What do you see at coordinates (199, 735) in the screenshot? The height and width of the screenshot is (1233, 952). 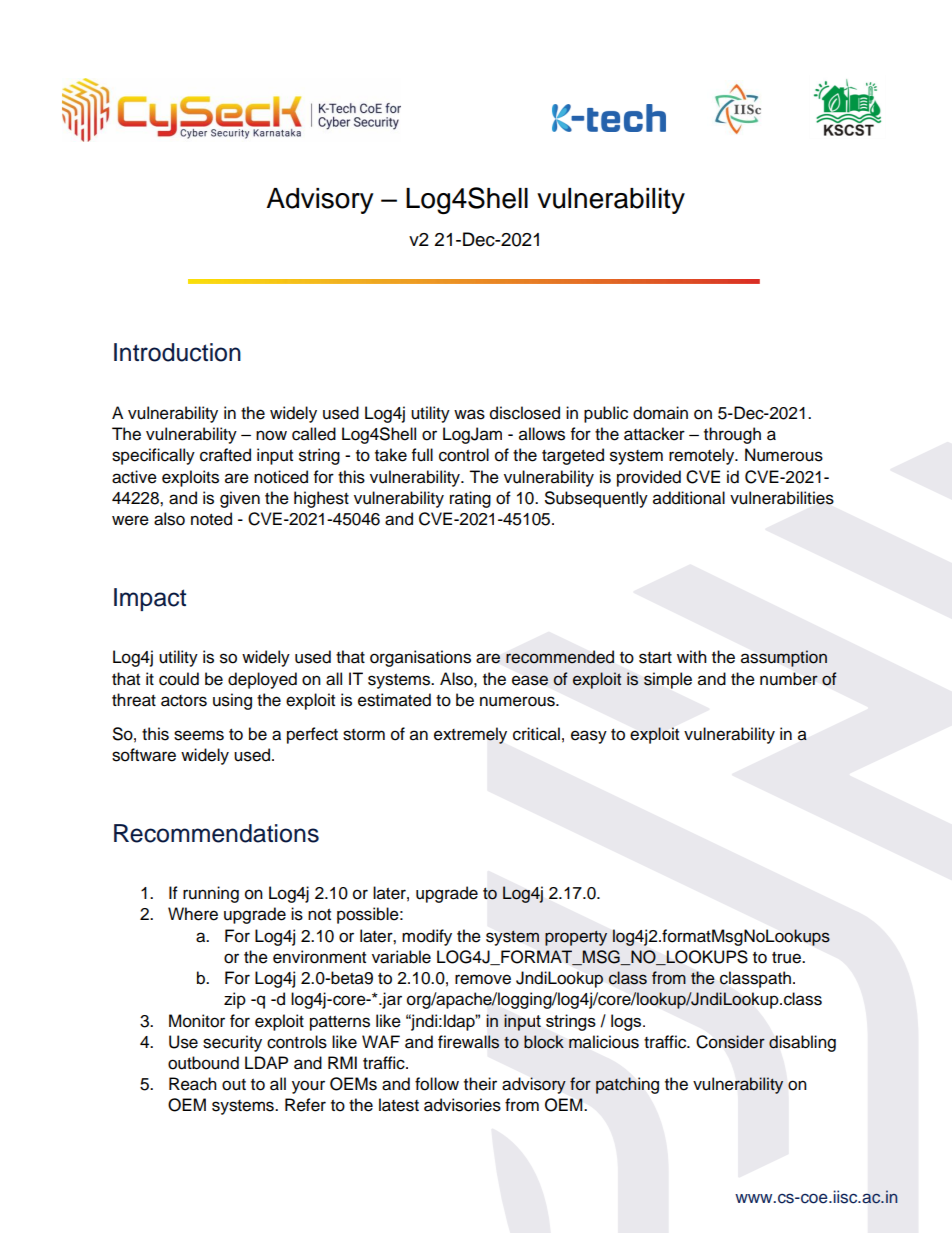 I see `seems` at bounding box center [199, 735].
